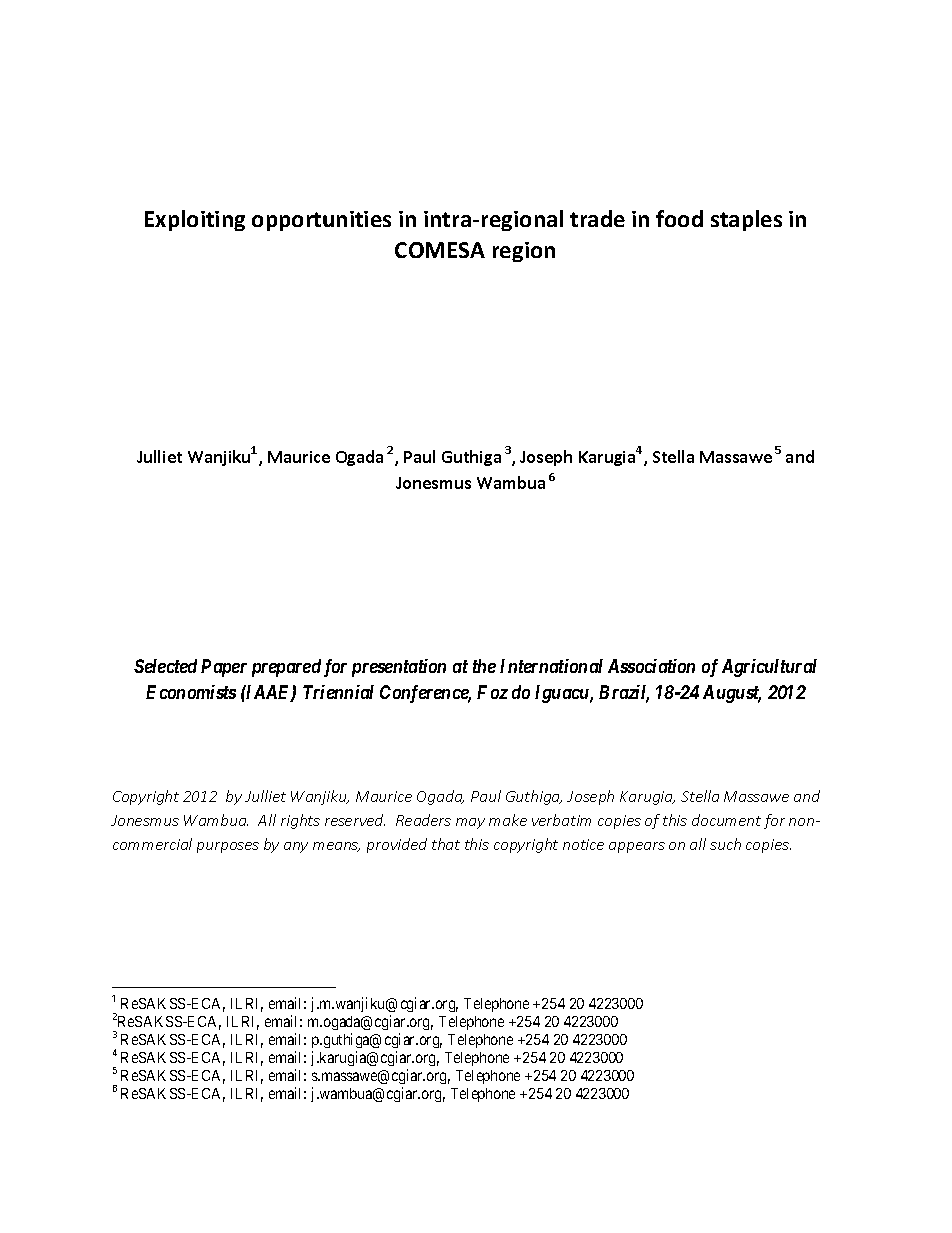 Image resolution: width=952 pixels, height=1233 pixels. What do you see at coordinates (651, 666) in the screenshot?
I see `Association` at bounding box center [651, 666].
